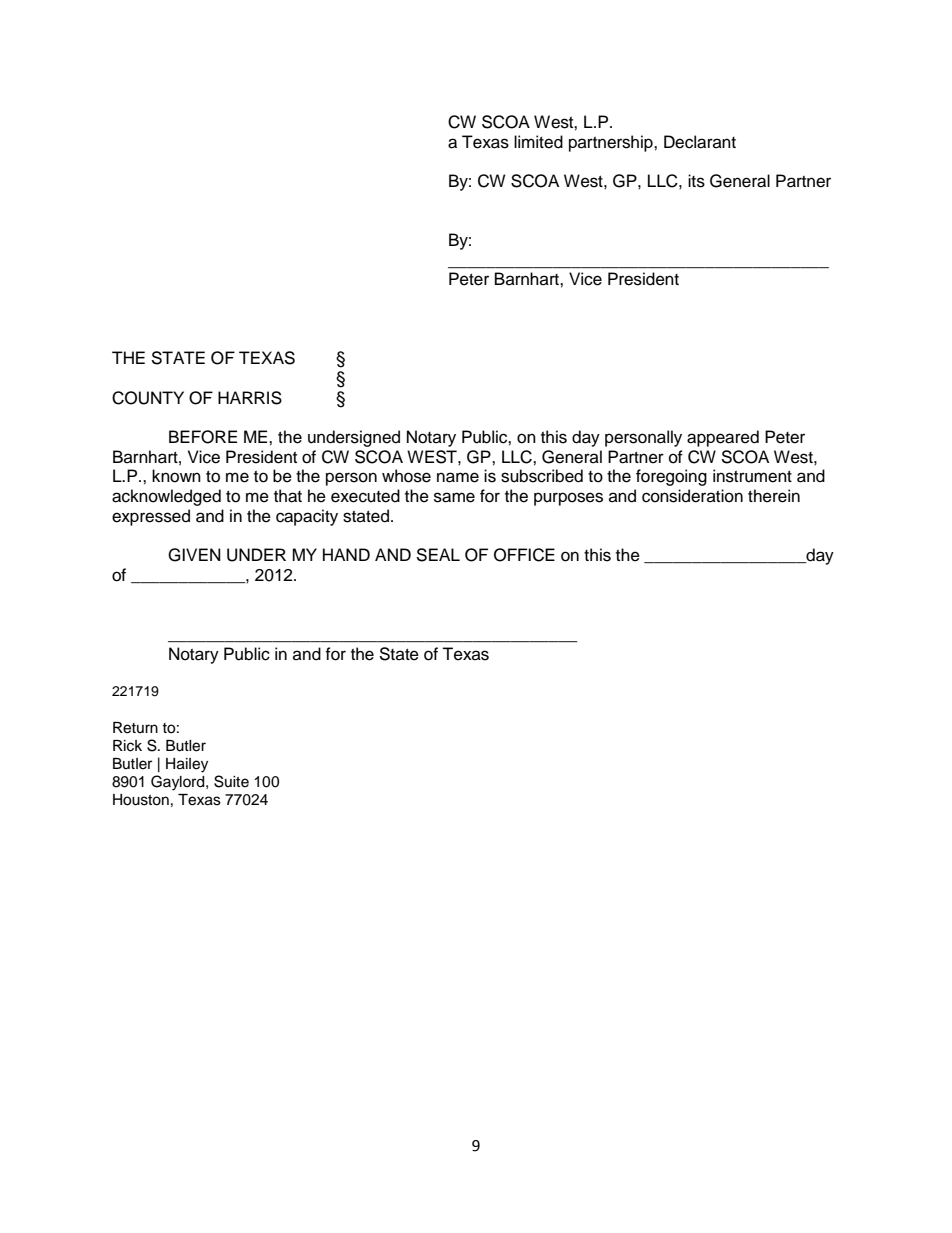 The image size is (952, 1233). I want to click on HARRIS, so click(250, 398).
